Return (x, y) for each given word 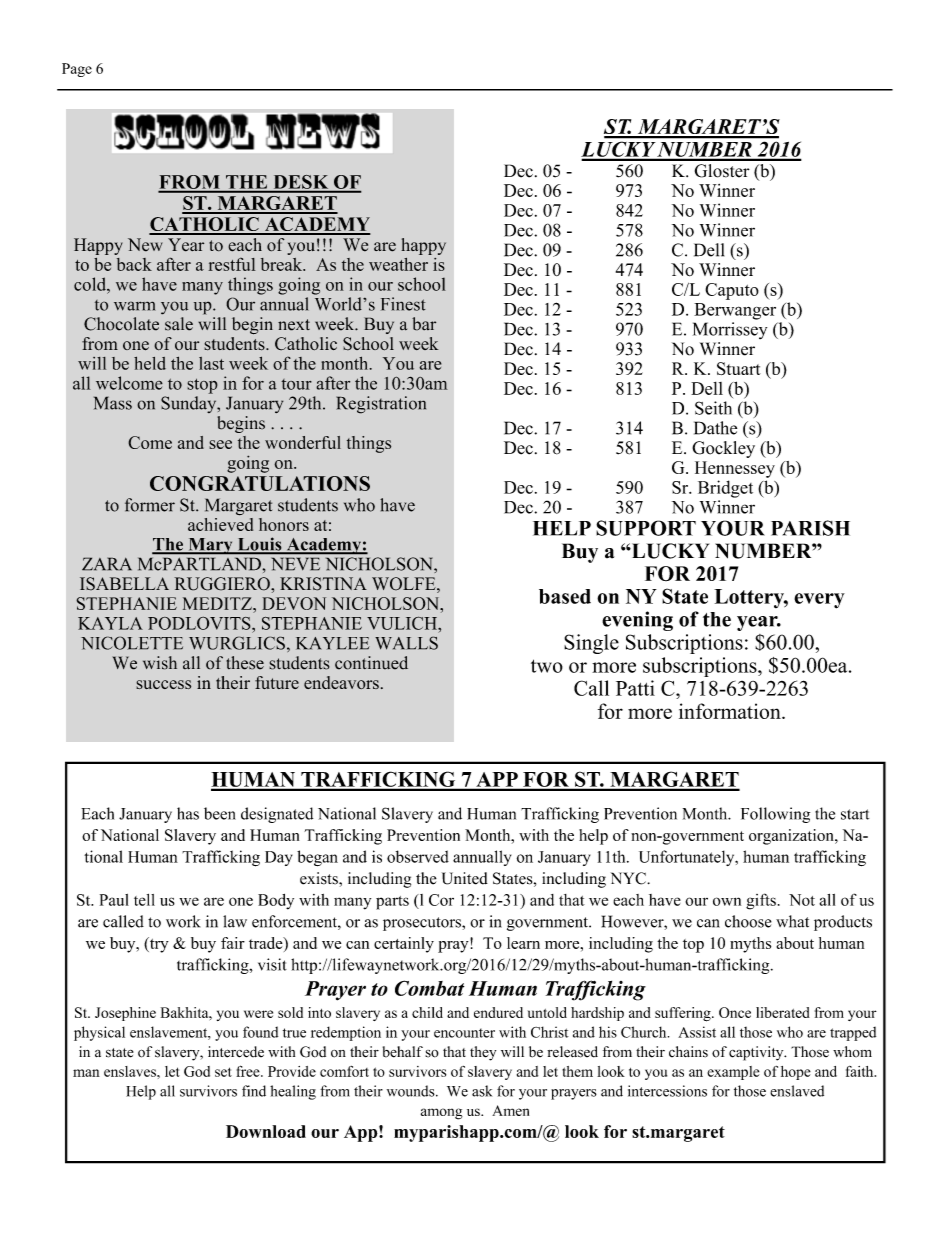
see (220, 444)
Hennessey (735, 469)
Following (775, 815)
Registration (381, 405)
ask (482, 1091)
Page (77, 70)
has (188, 813)
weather (398, 264)
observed (418, 856)
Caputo (732, 291)
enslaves (131, 1071)
